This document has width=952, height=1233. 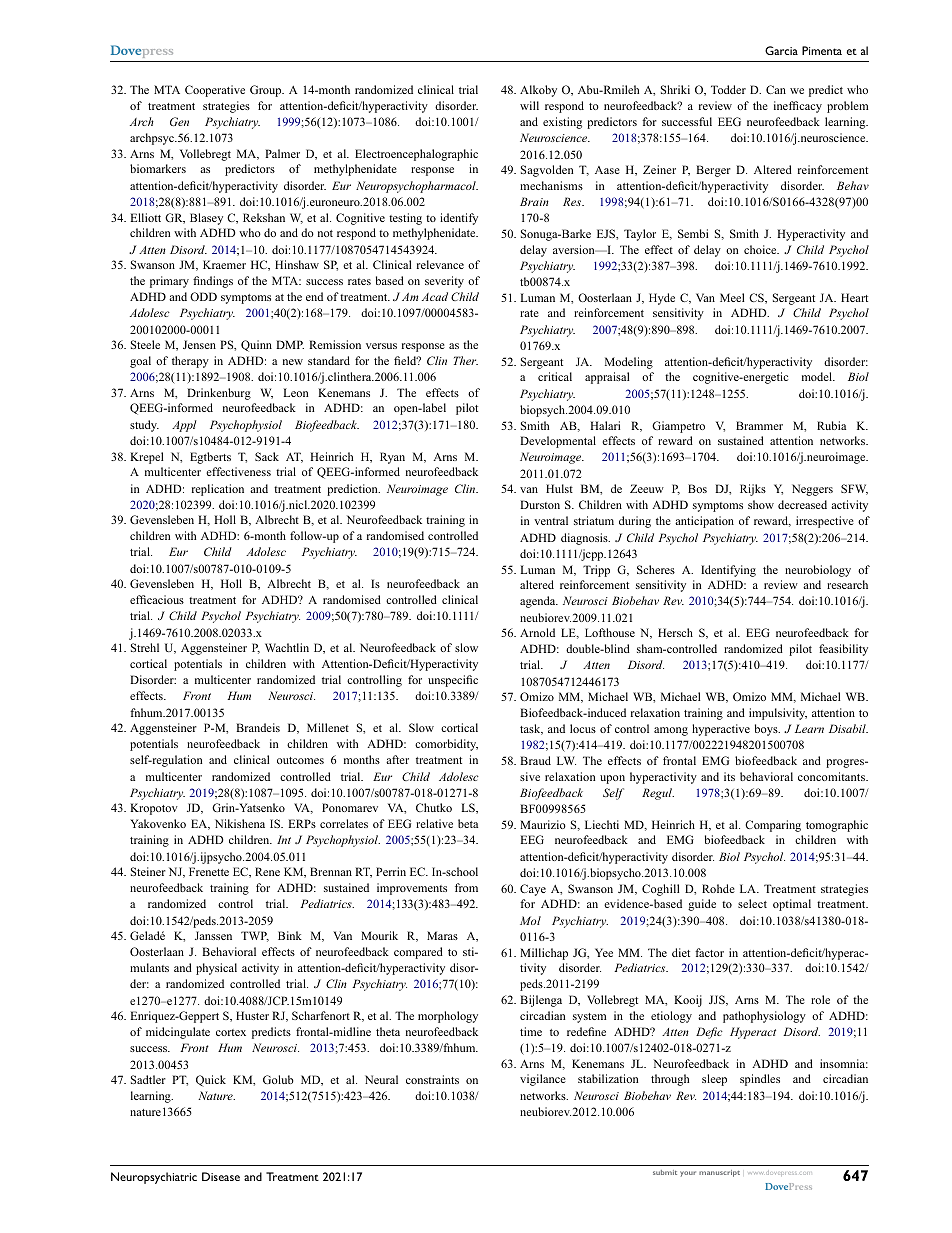 I want to click on Appl, so click(x=184, y=426).
